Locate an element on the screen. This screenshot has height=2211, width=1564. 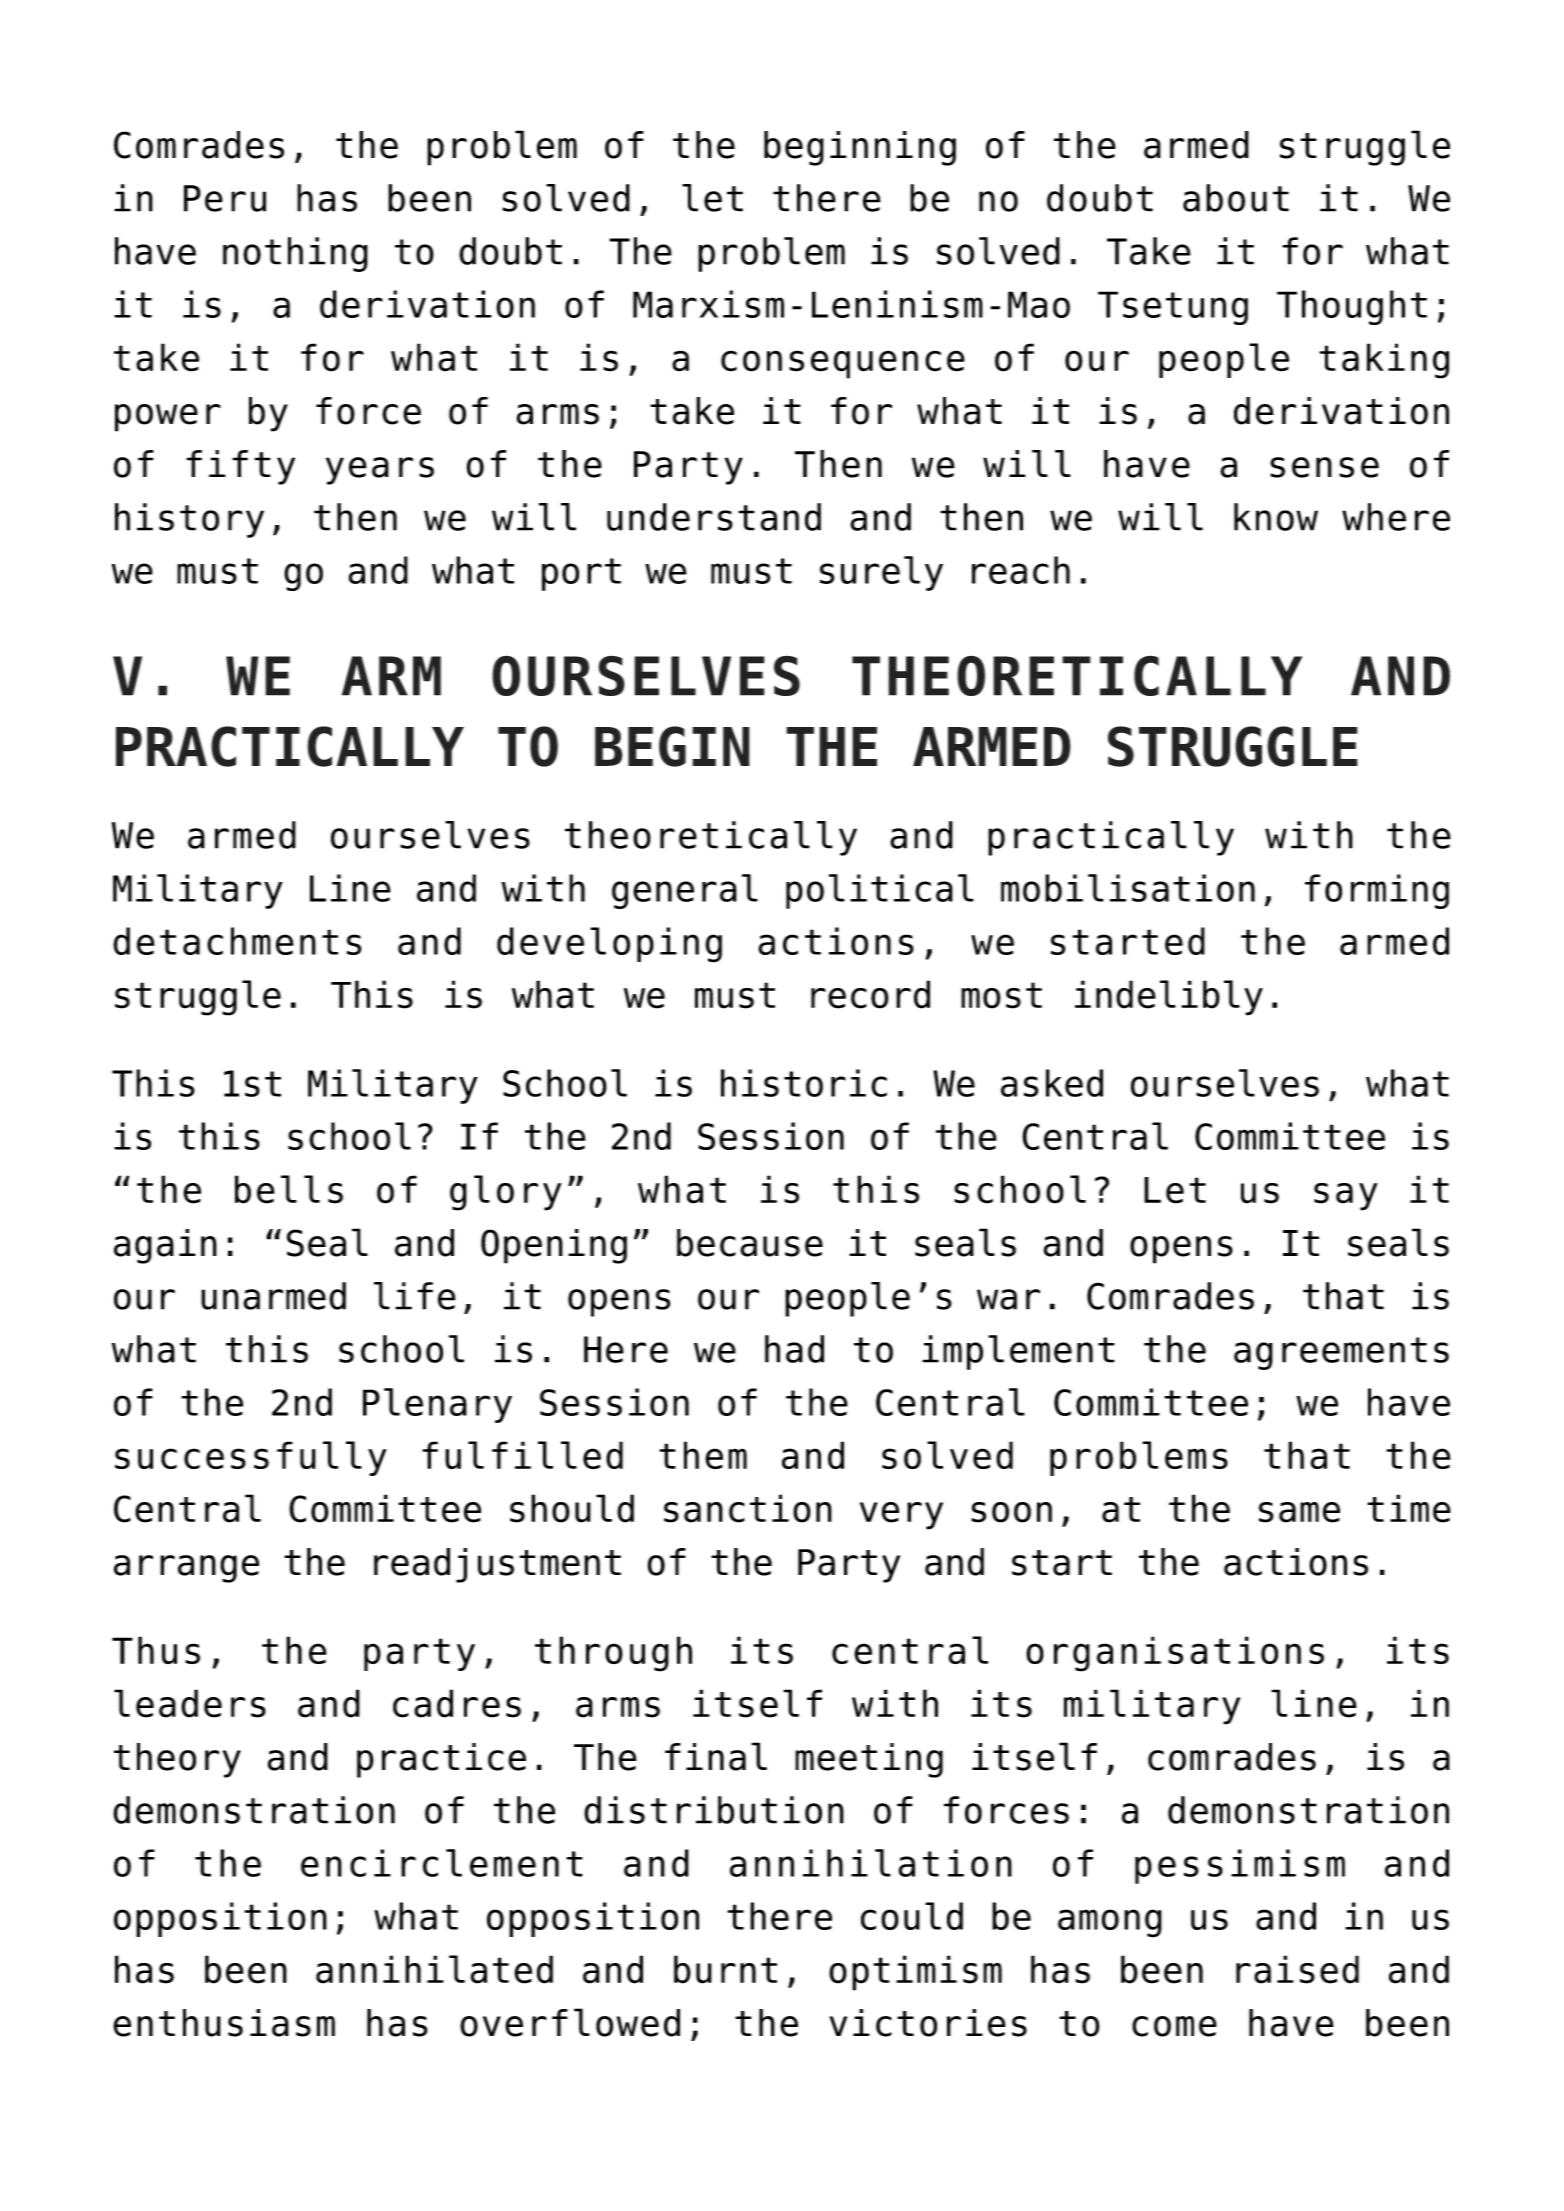
consequence is located at coordinates (843, 364).
